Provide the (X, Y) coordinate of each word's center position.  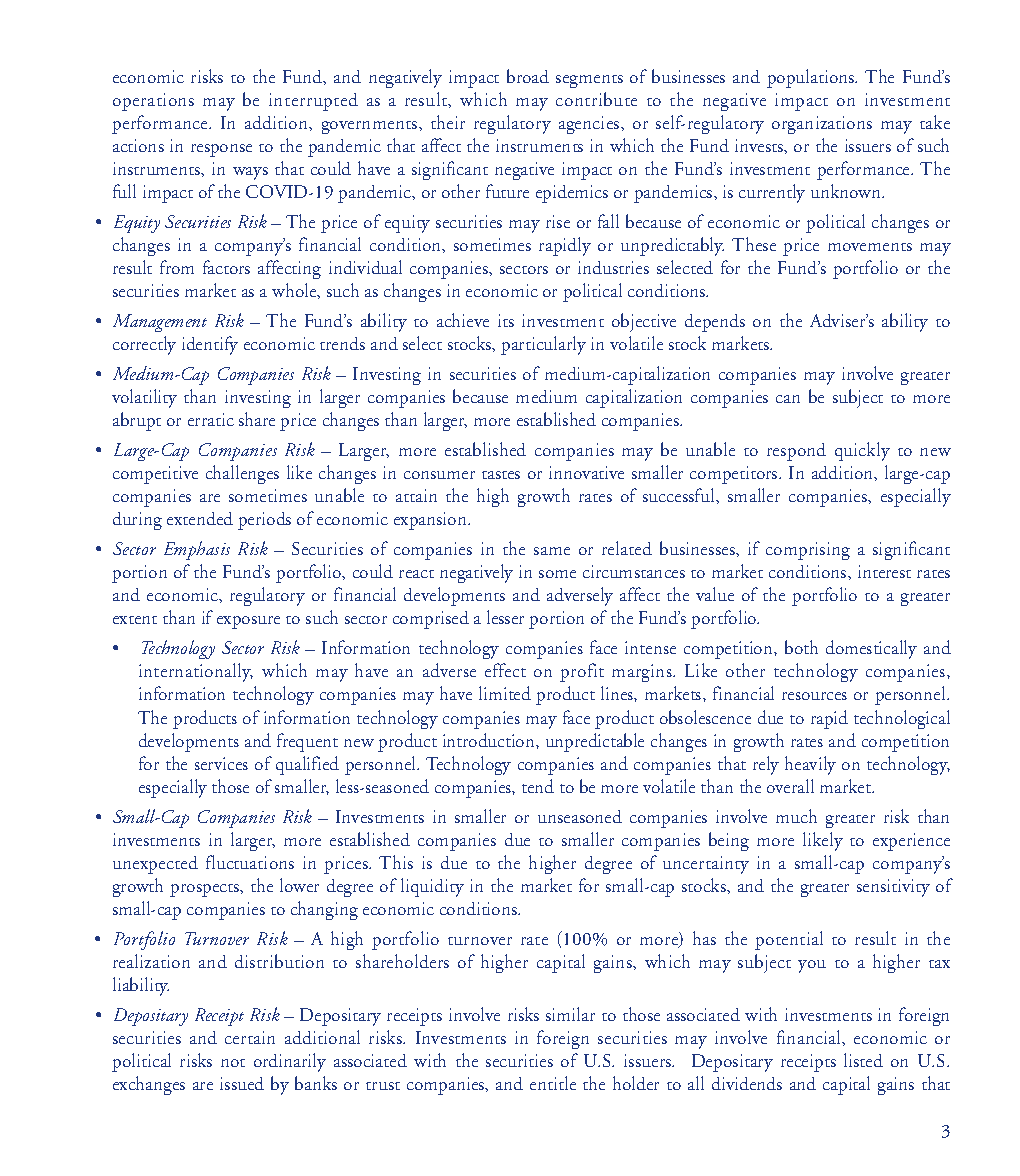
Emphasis (197, 550)
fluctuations (250, 862)
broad (528, 76)
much (796, 816)
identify (210, 345)
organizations (822, 125)
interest (884, 571)
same (552, 551)
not (233, 1063)
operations (153, 102)
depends (715, 323)
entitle (553, 1083)
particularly (543, 345)
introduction (490, 740)
